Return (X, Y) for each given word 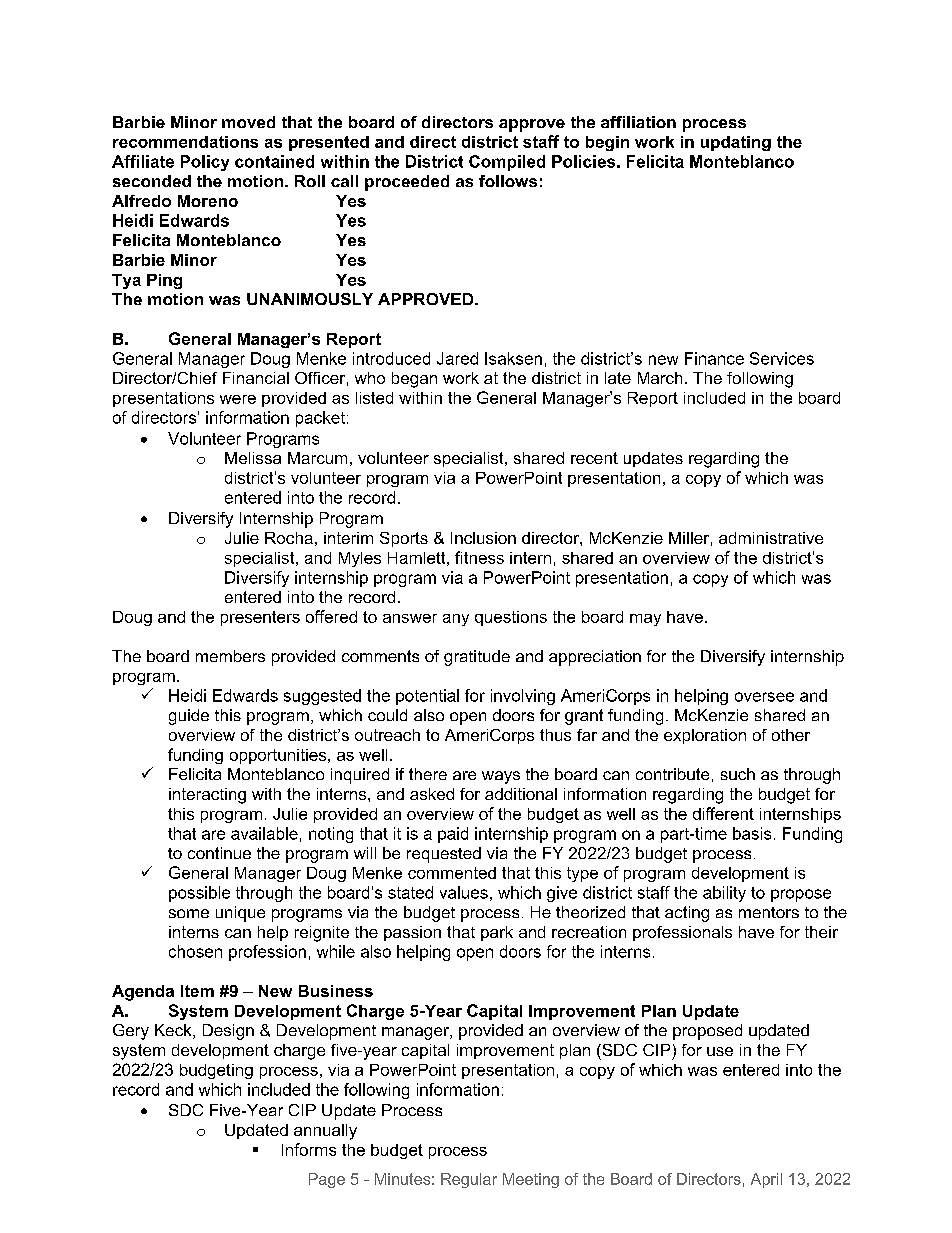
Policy (205, 163)
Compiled (507, 163)
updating (736, 143)
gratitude (477, 658)
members (230, 656)
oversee (764, 697)
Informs (309, 1149)
